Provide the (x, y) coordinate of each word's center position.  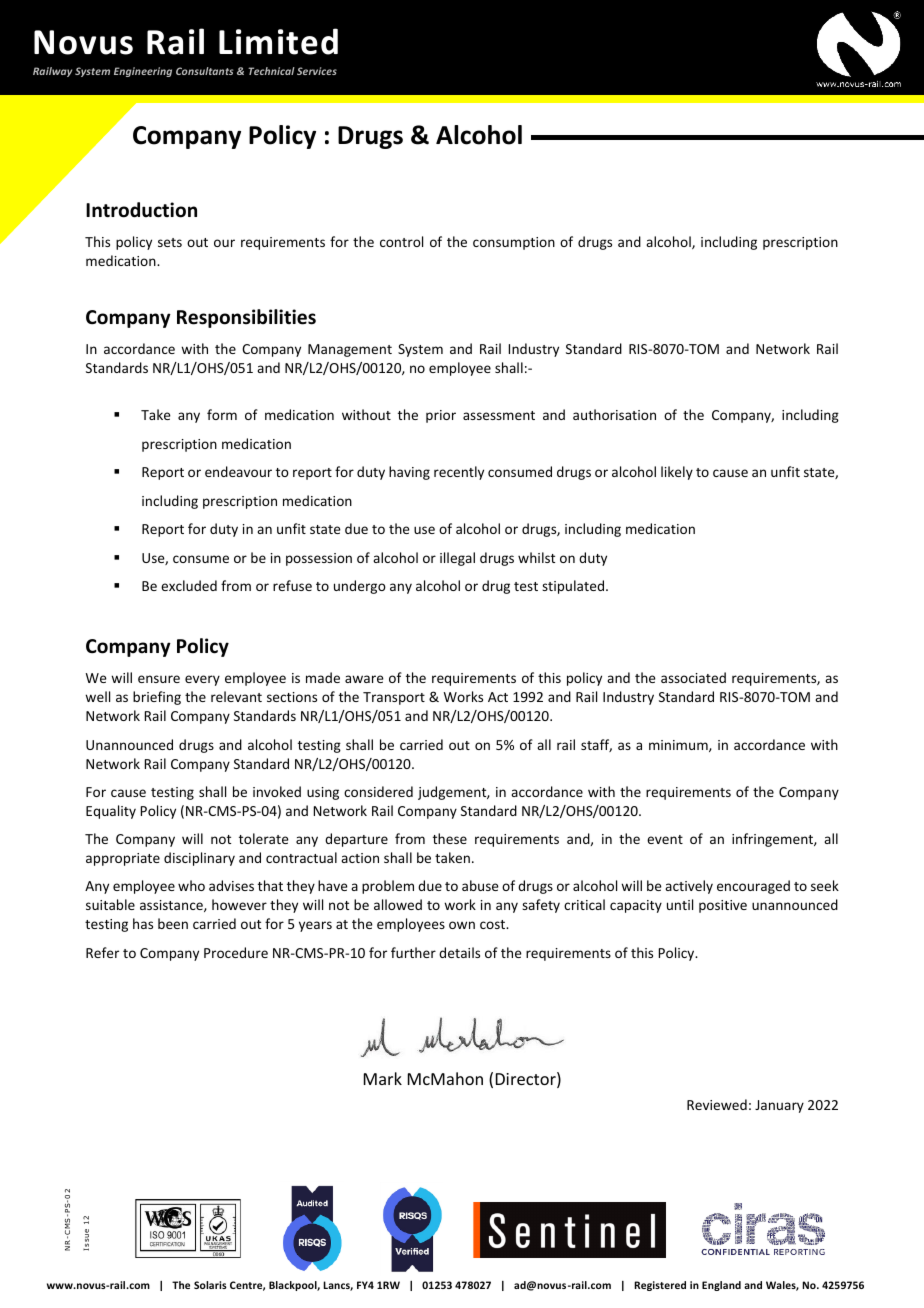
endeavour (238, 471)
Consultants (204, 71)
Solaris (210, 1285)
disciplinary (199, 859)
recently (459, 473)
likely (677, 473)
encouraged (753, 887)
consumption (514, 243)
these (450, 838)
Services (317, 71)
